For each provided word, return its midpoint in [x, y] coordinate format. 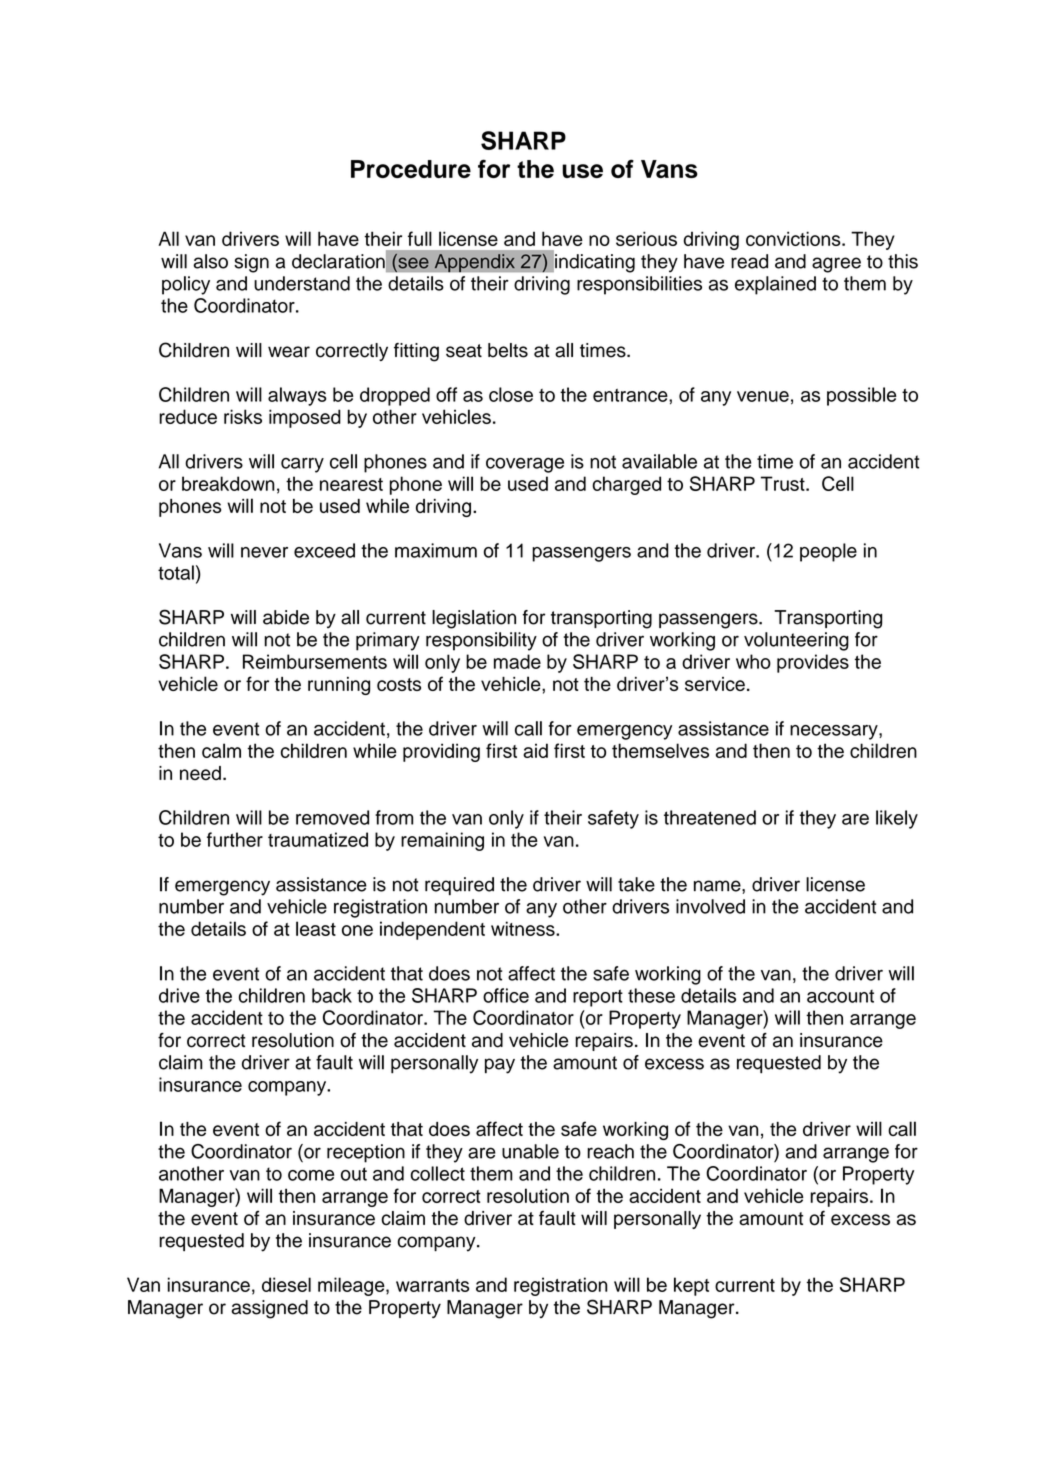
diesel [286, 1284]
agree [836, 265]
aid [535, 750]
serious [646, 238]
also [210, 261]
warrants [432, 1285]
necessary [835, 732]
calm [221, 750]
